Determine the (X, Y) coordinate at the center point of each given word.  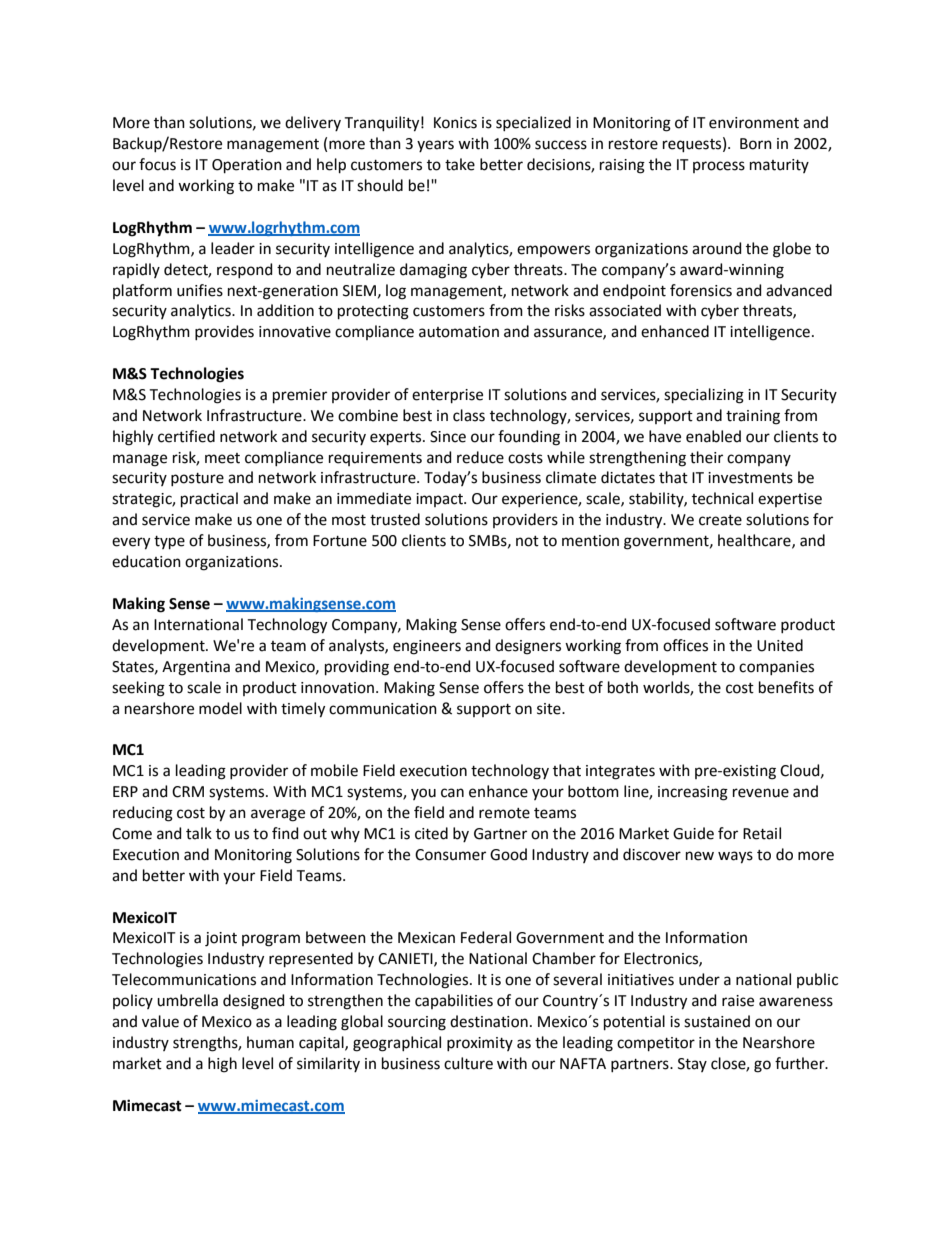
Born (756, 144)
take (460, 164)
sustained (717, 1021)
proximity (480, 1044)
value (160, 1021)
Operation (247, 166)
